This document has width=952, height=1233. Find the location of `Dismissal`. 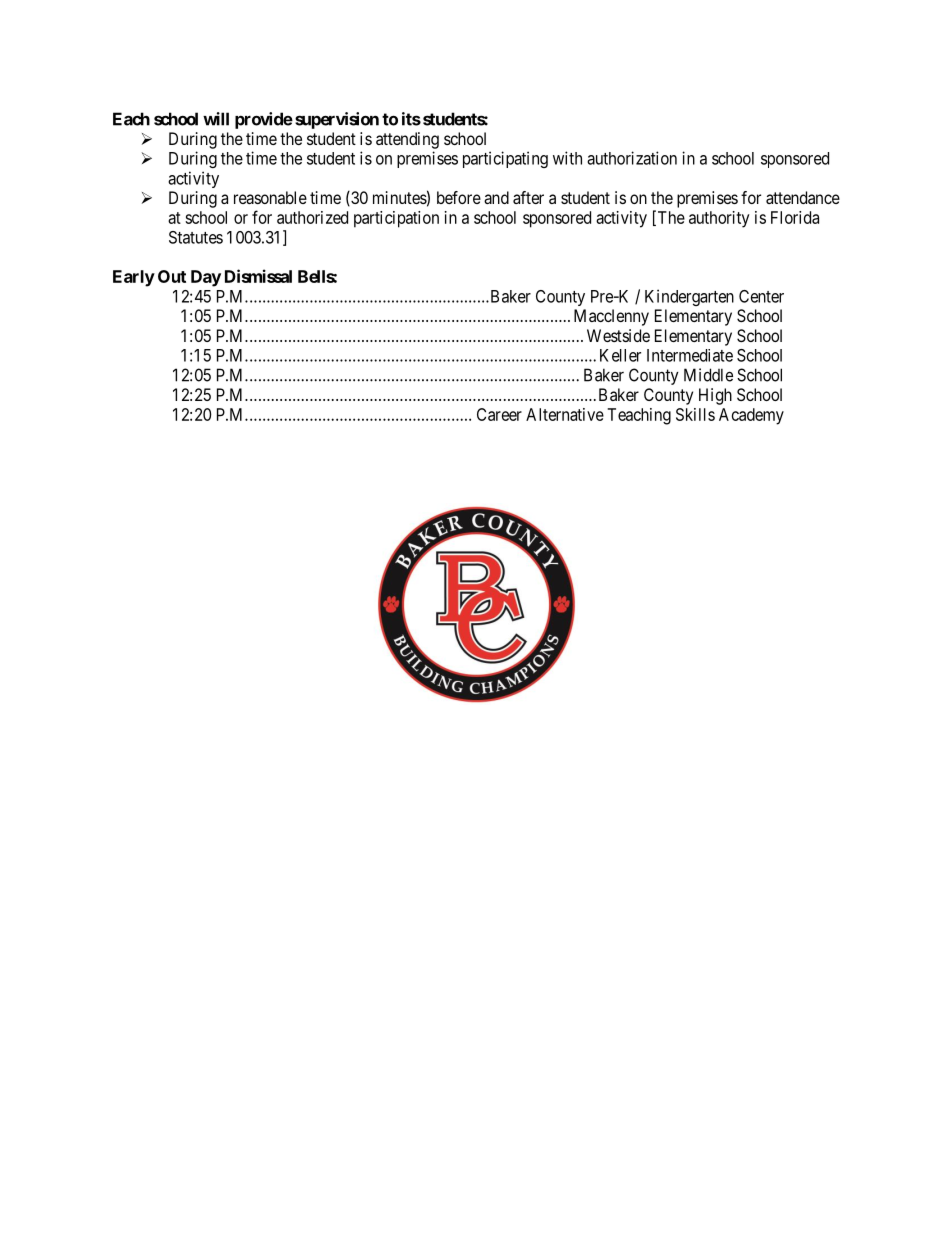

Dismissal is located at coordinates (258, 276).
